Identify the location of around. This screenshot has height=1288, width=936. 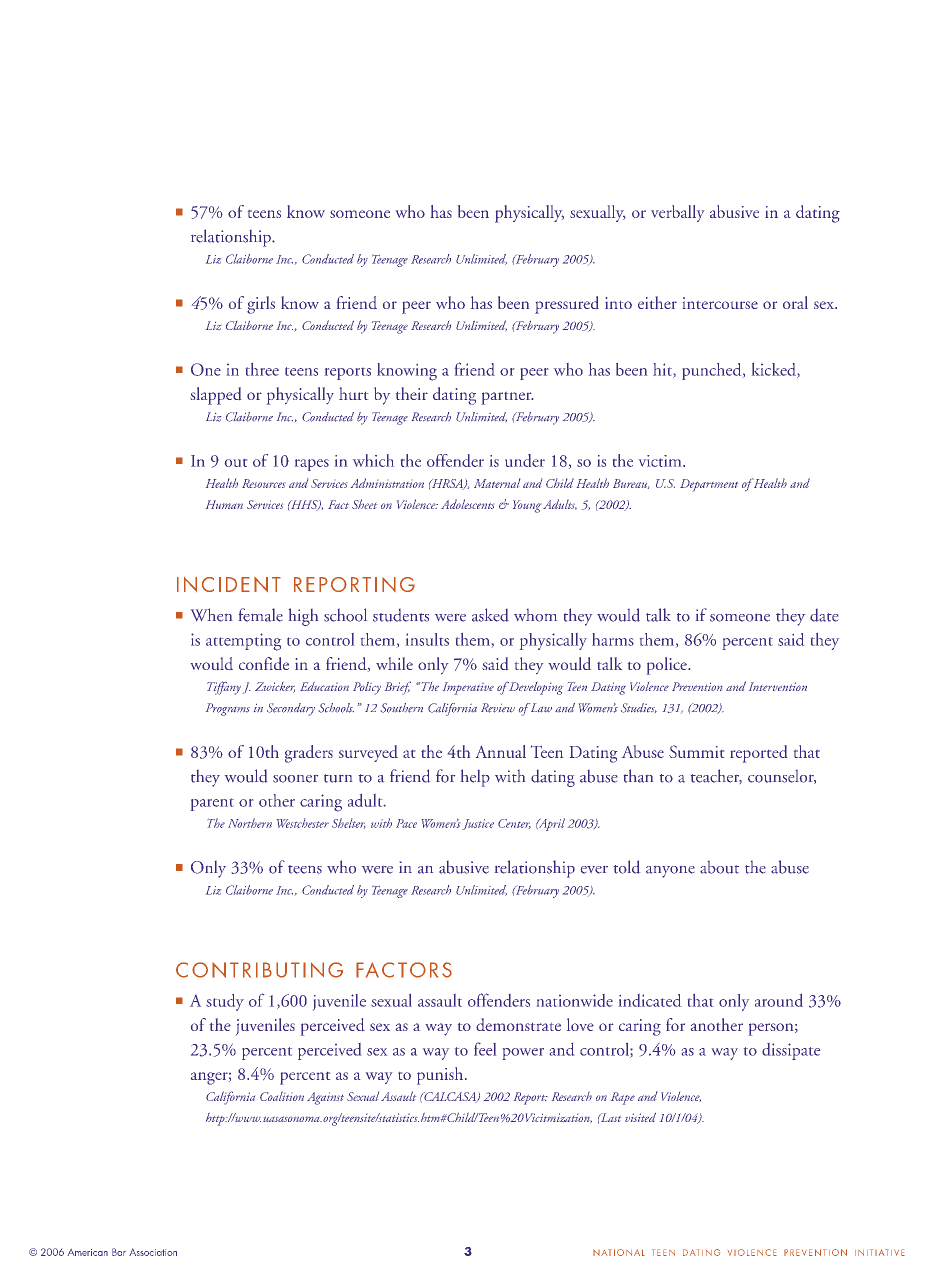
(779, 1000).
